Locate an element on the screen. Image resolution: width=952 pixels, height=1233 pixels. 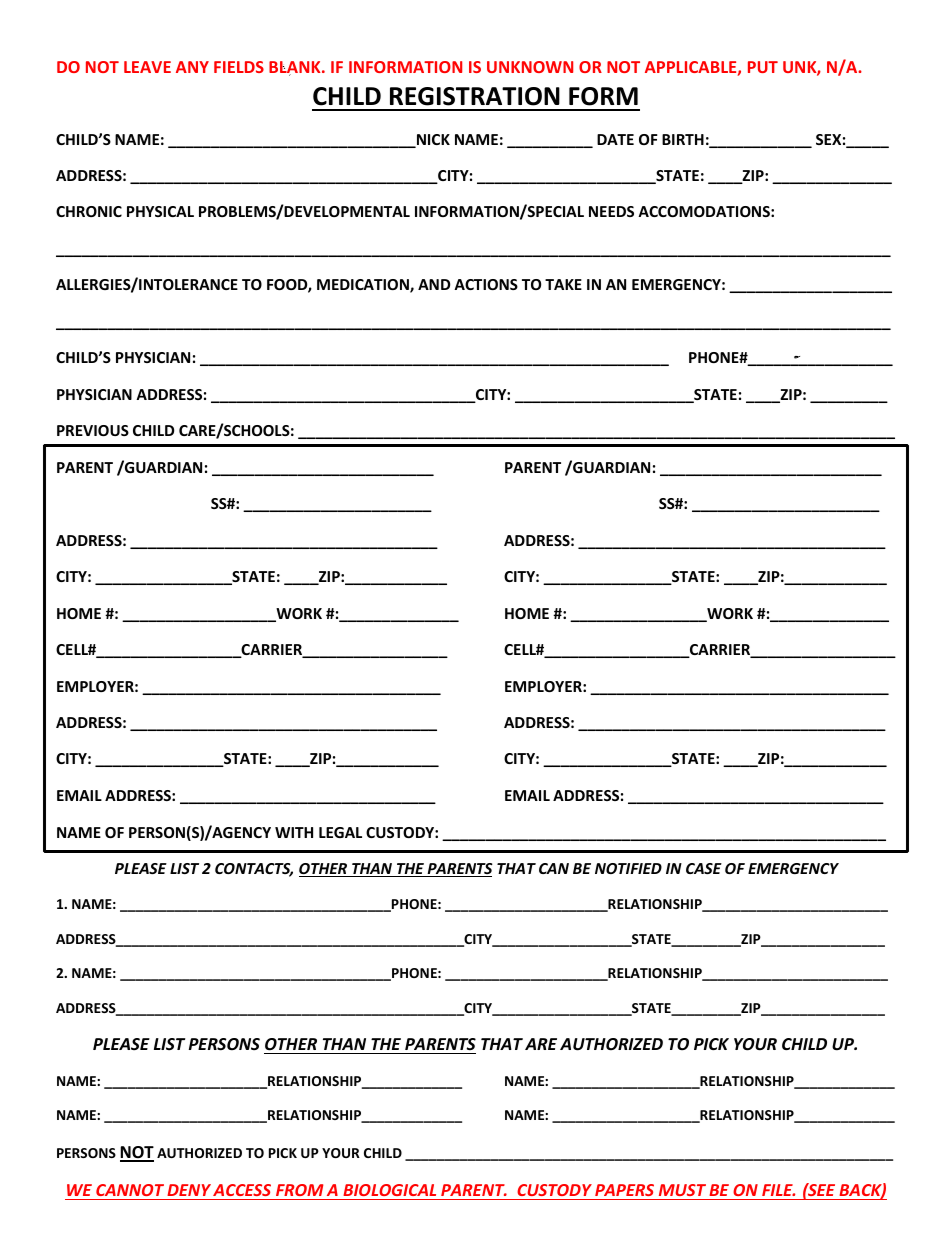
WITH is located at coordinates (294, 832).
